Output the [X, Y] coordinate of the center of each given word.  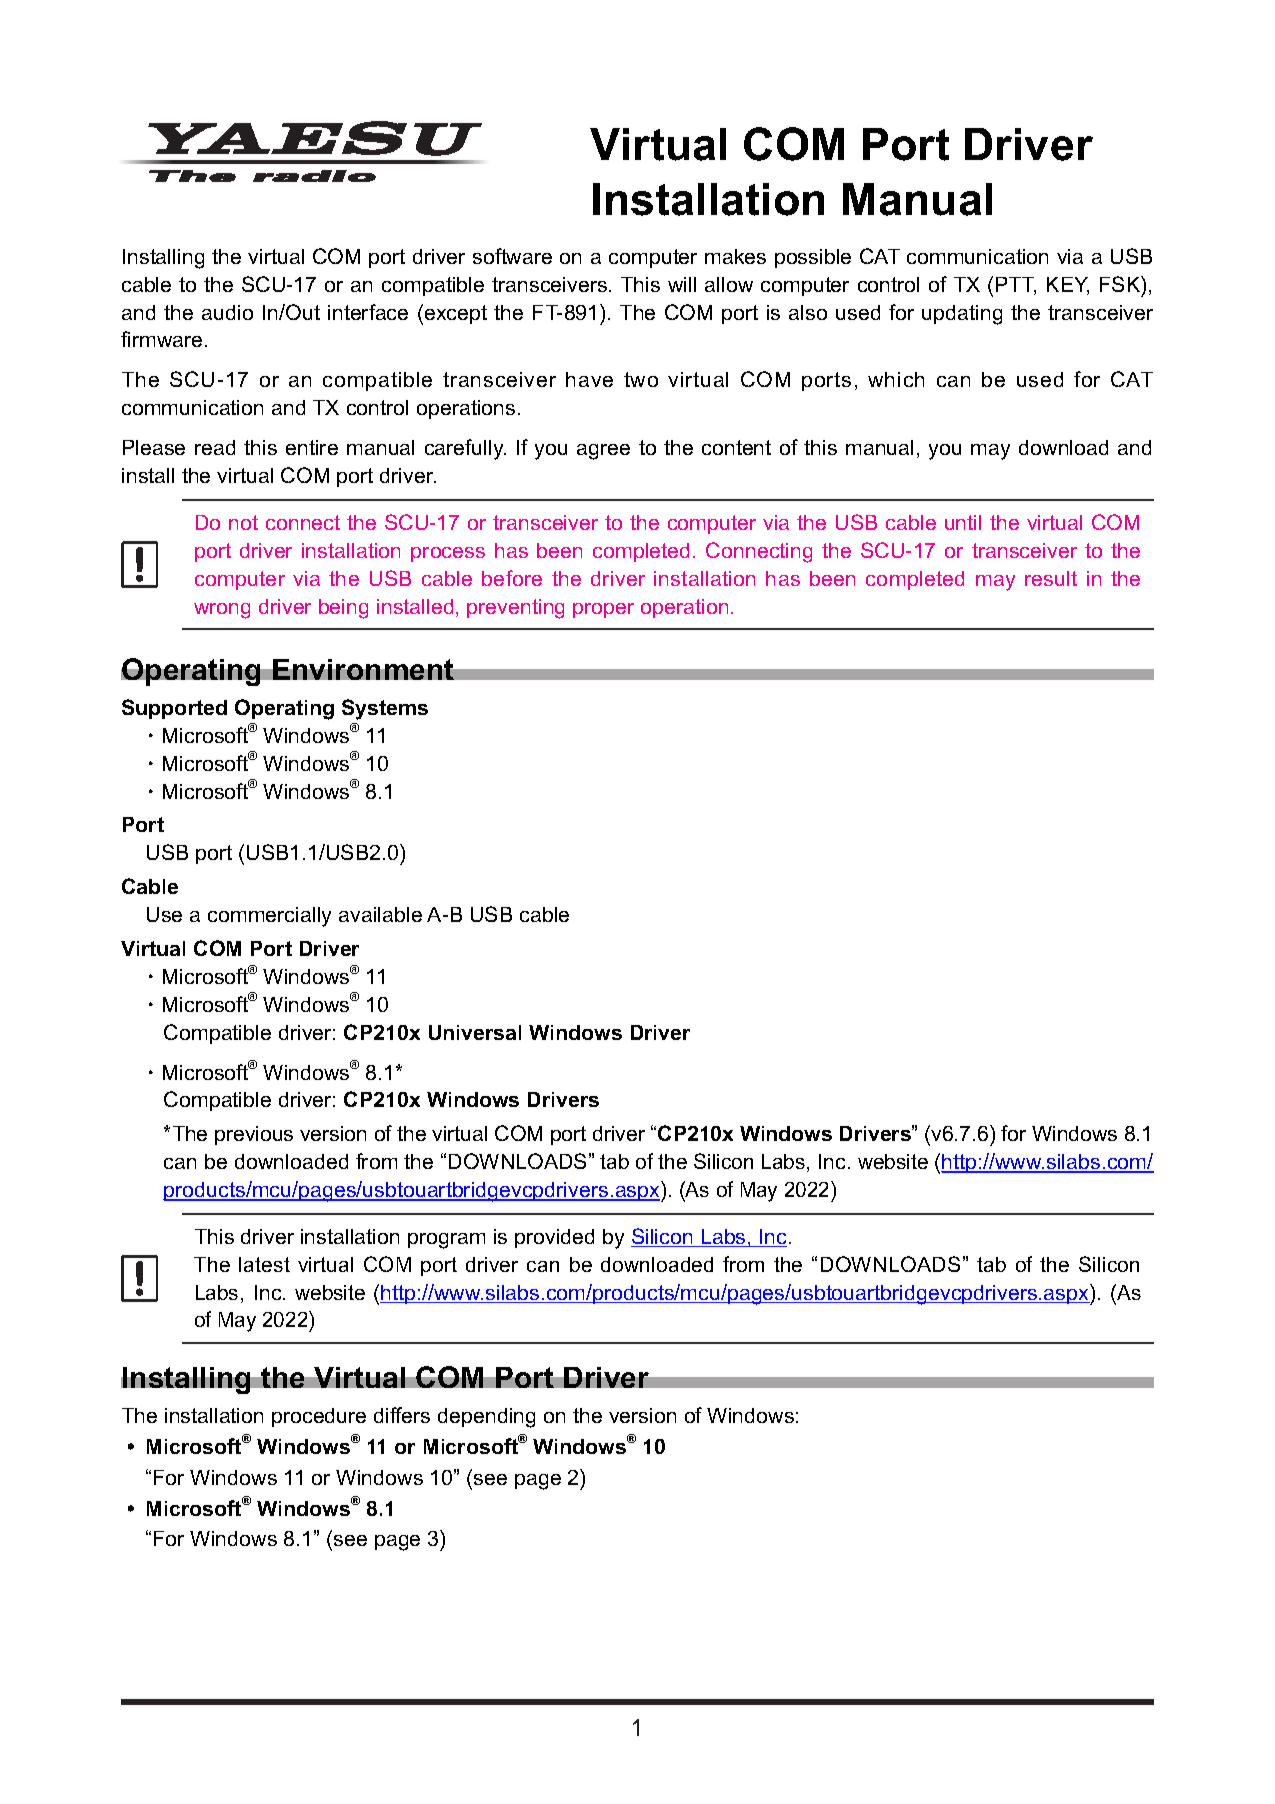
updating [962, 315]
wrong [222, 611]
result [1051, 578]
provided [554, 1238]
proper [603, 610]
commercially [269, 917]
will [682, 284]
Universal [475, 1032]
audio [227, 312]
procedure [319, 1417]
